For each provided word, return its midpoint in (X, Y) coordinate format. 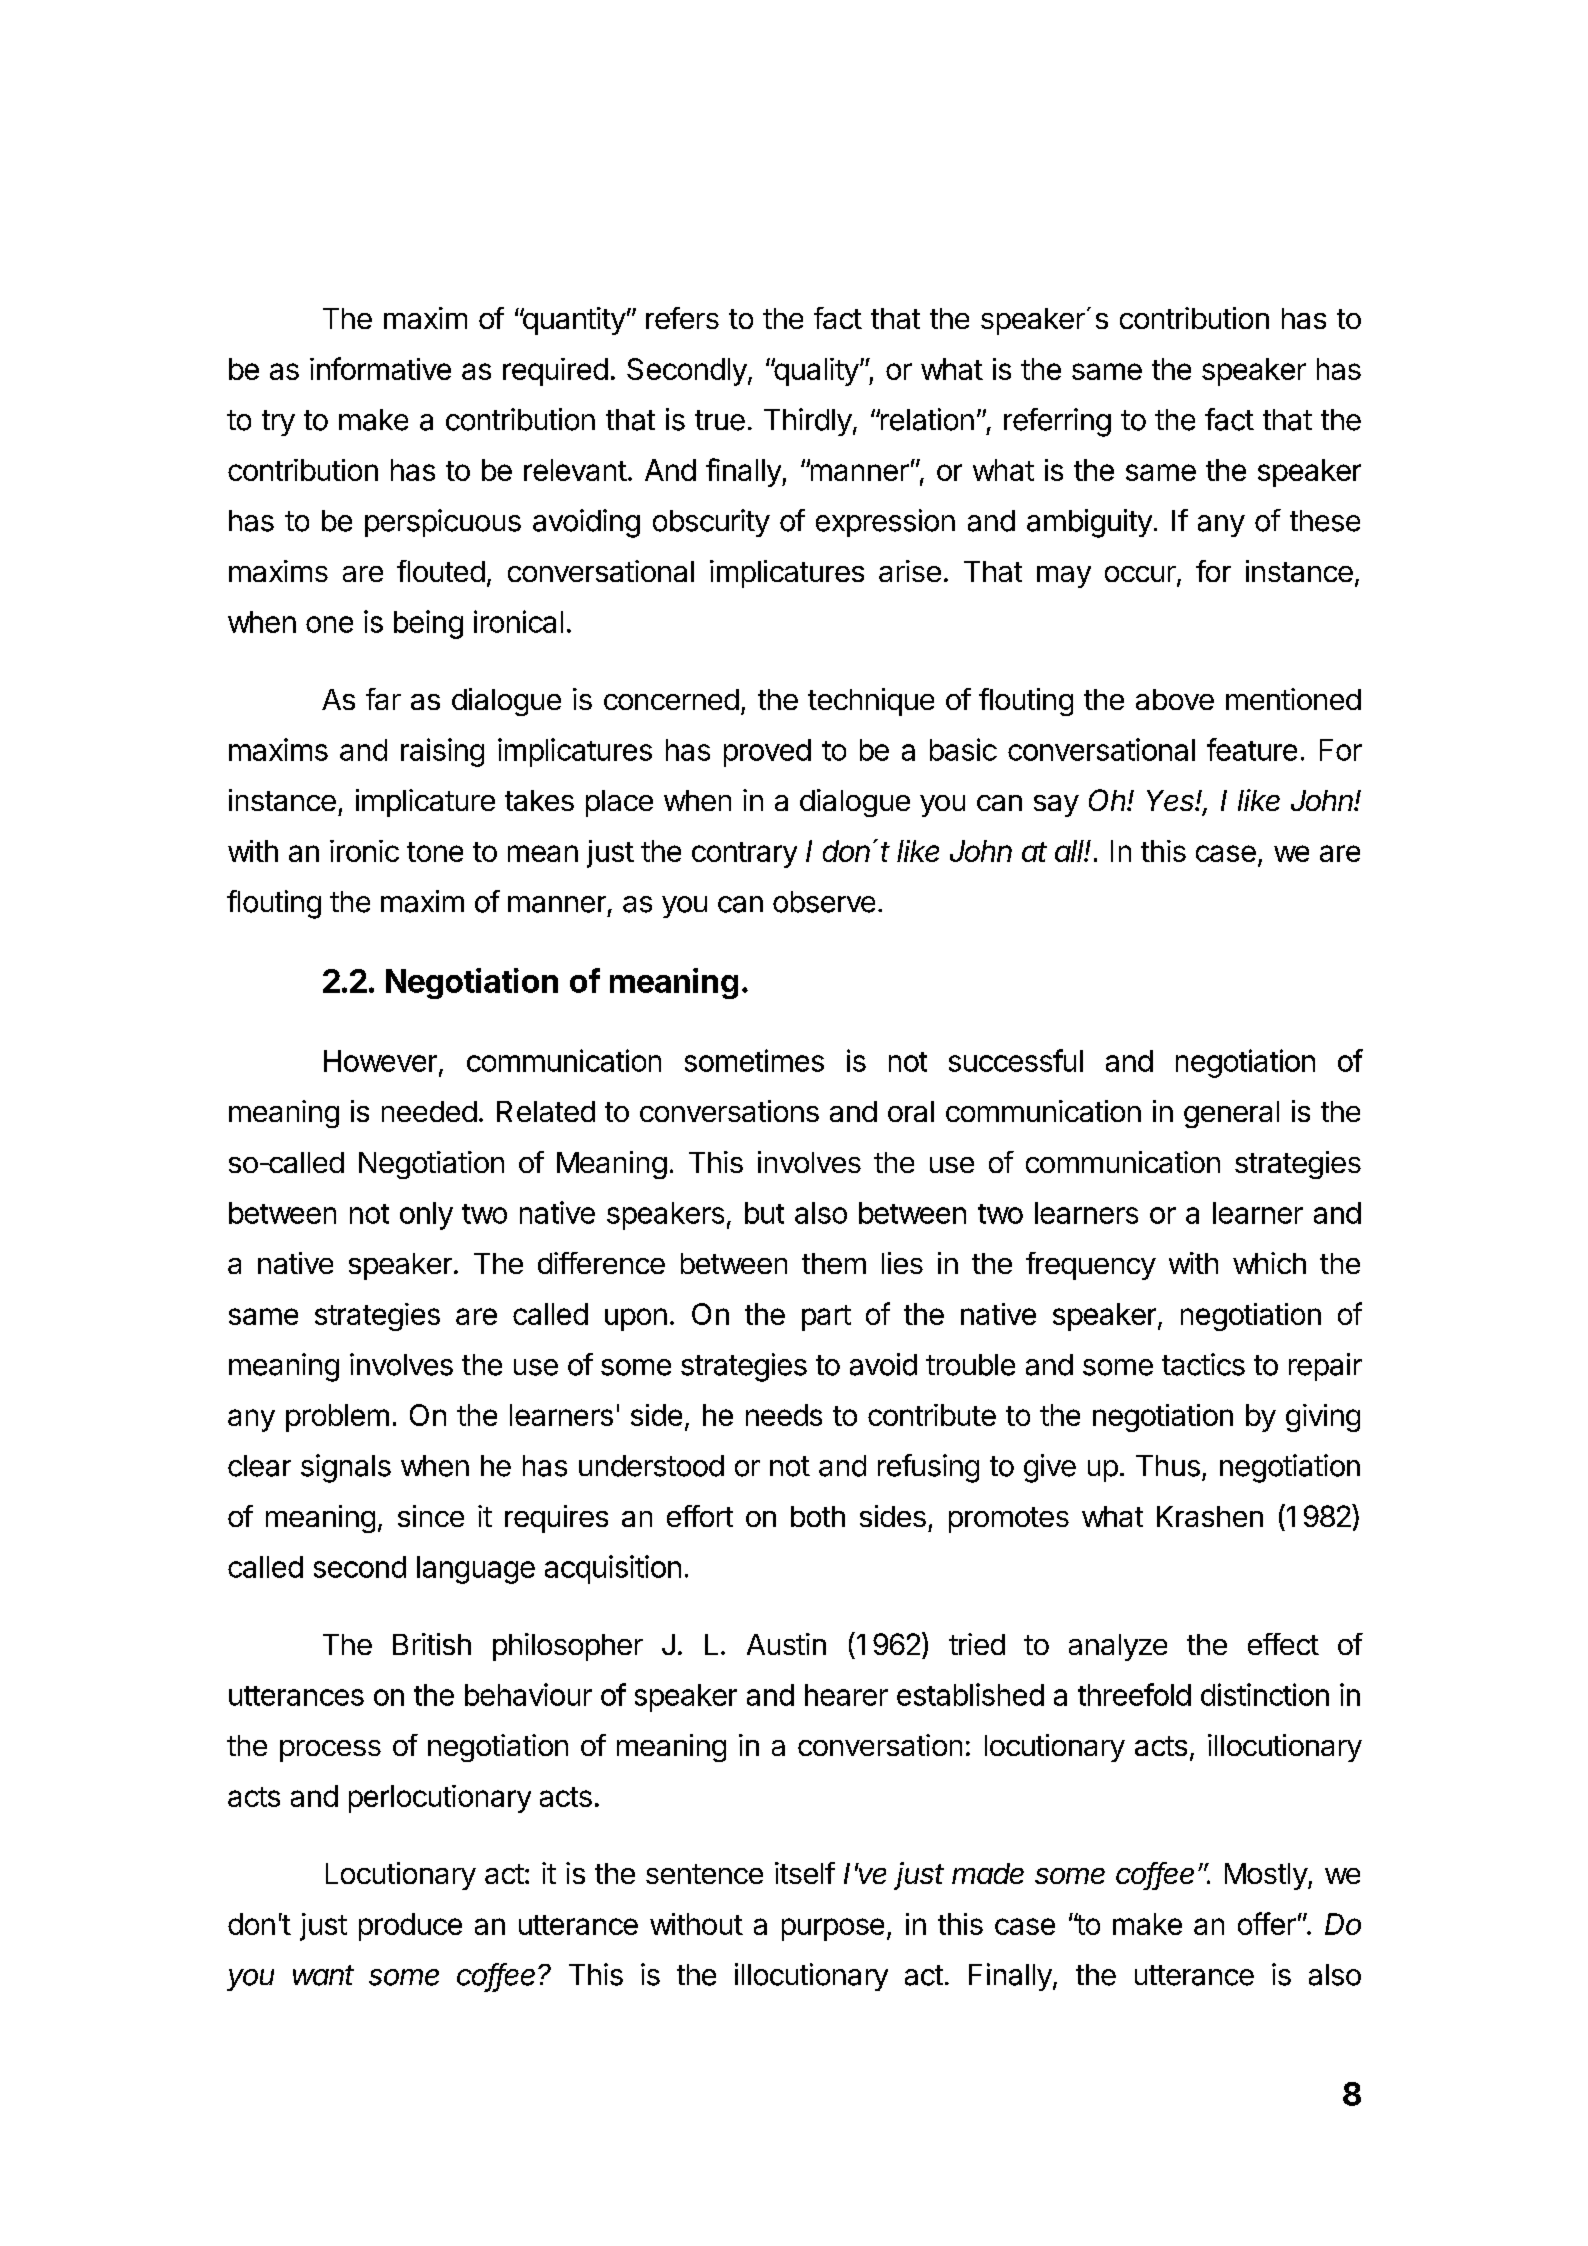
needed (429, 1111)
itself (805, 1873)
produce (410, 1927)
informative (380, 368)
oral (911, 1111)
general (1231, 1114)
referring (1057, 422)
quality (815, 372)
